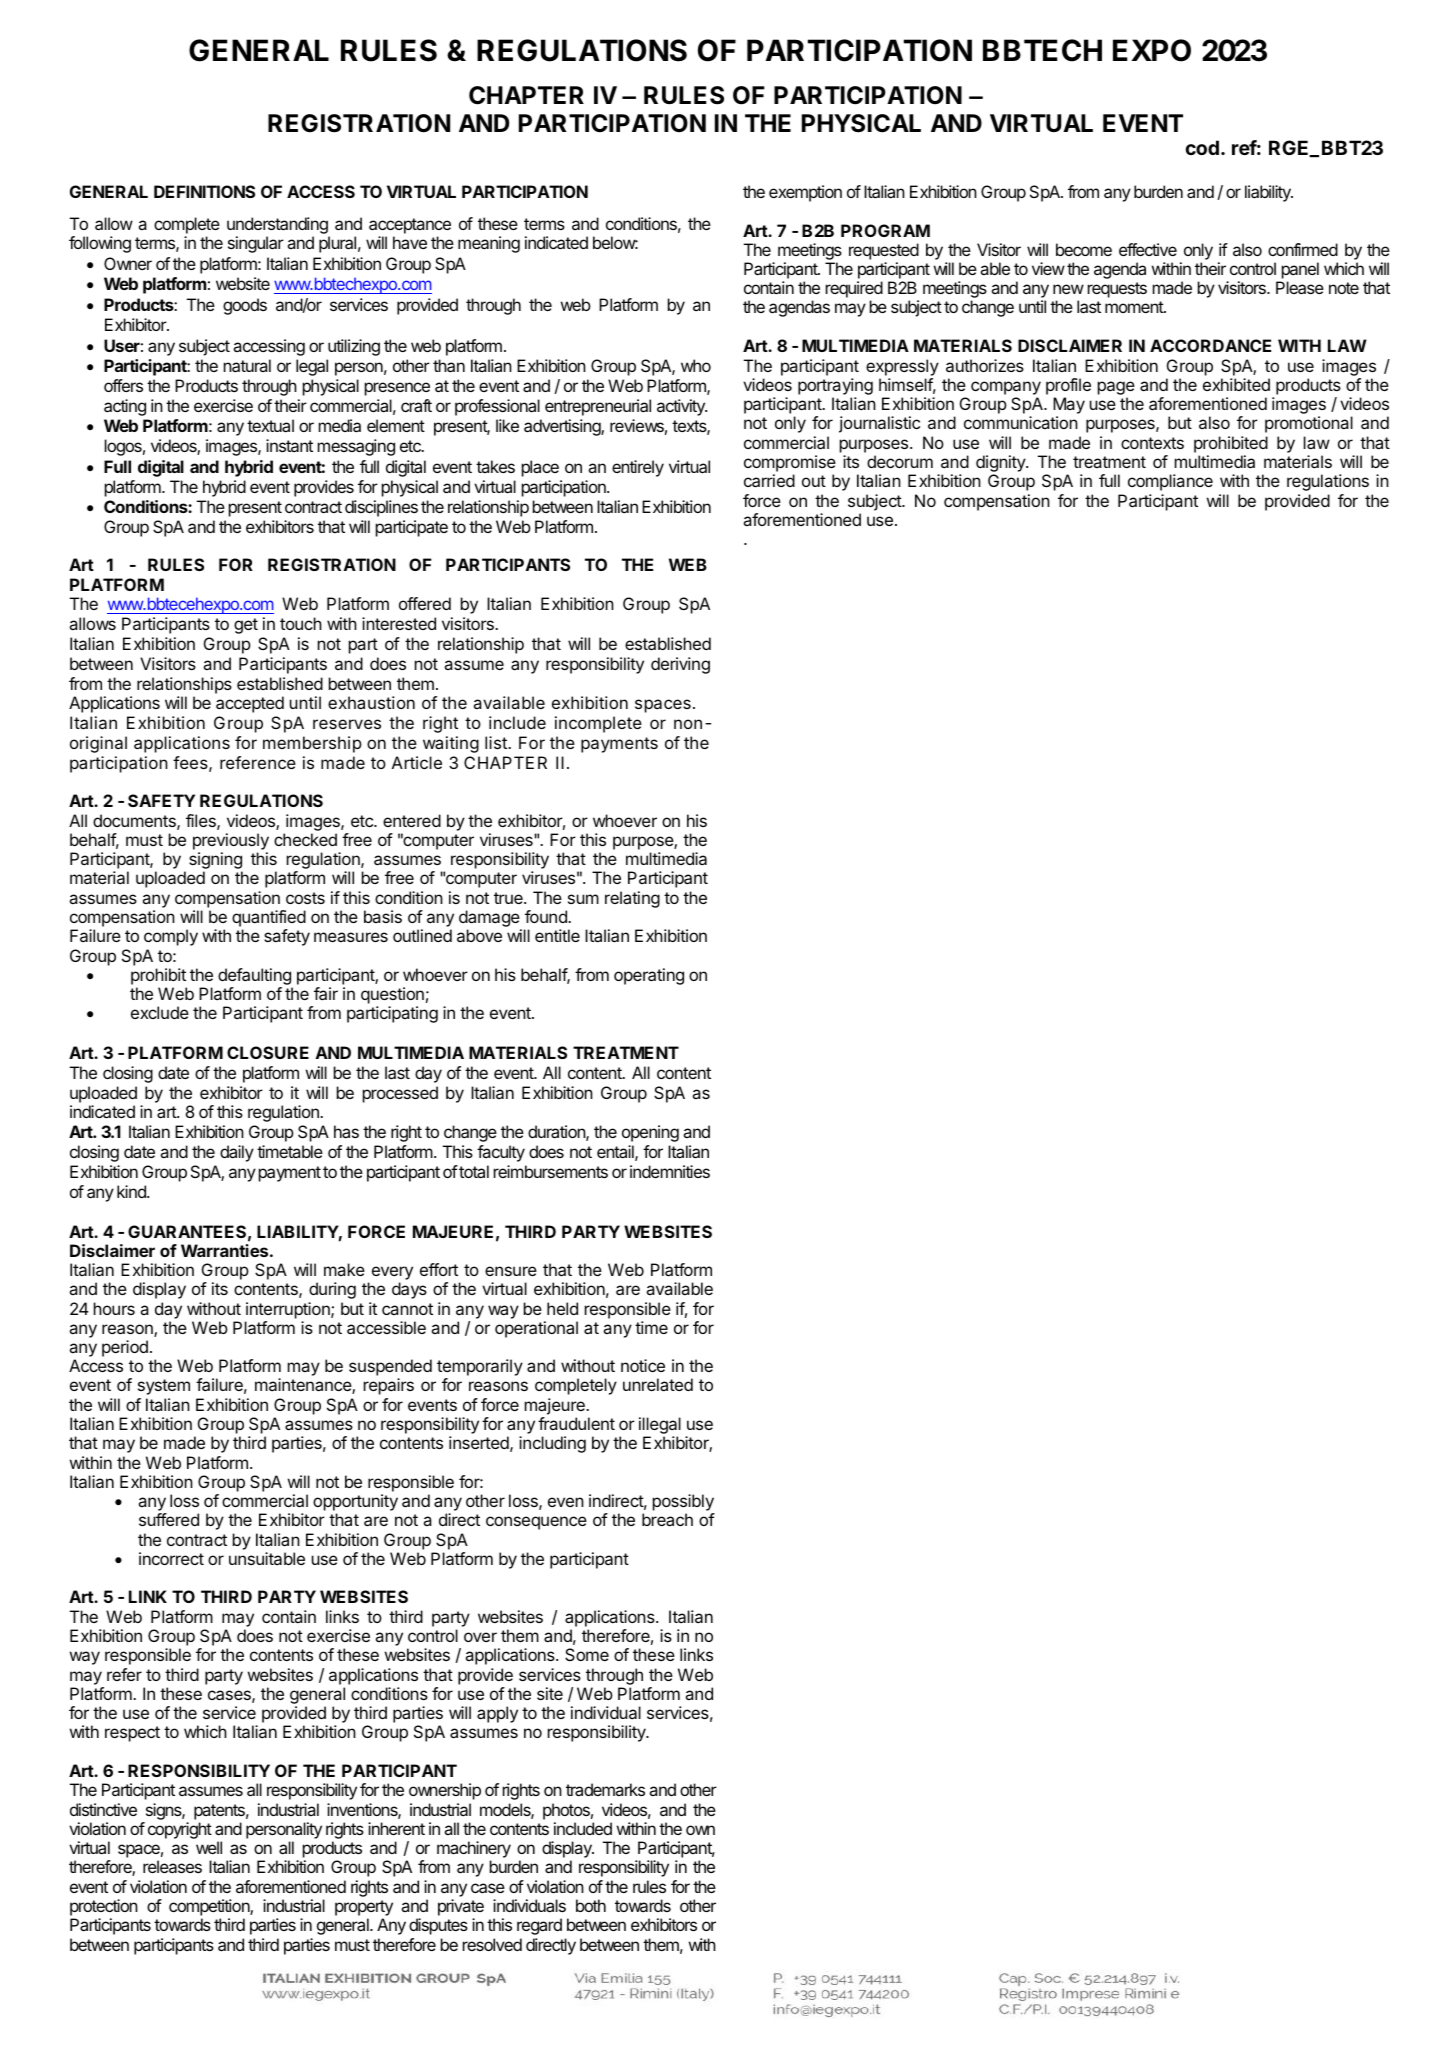 The width and height of the screenshot is (1451, 2053). Describe the element at coordinates (591, 1905) in the screenshot. I see `both` at that location.
